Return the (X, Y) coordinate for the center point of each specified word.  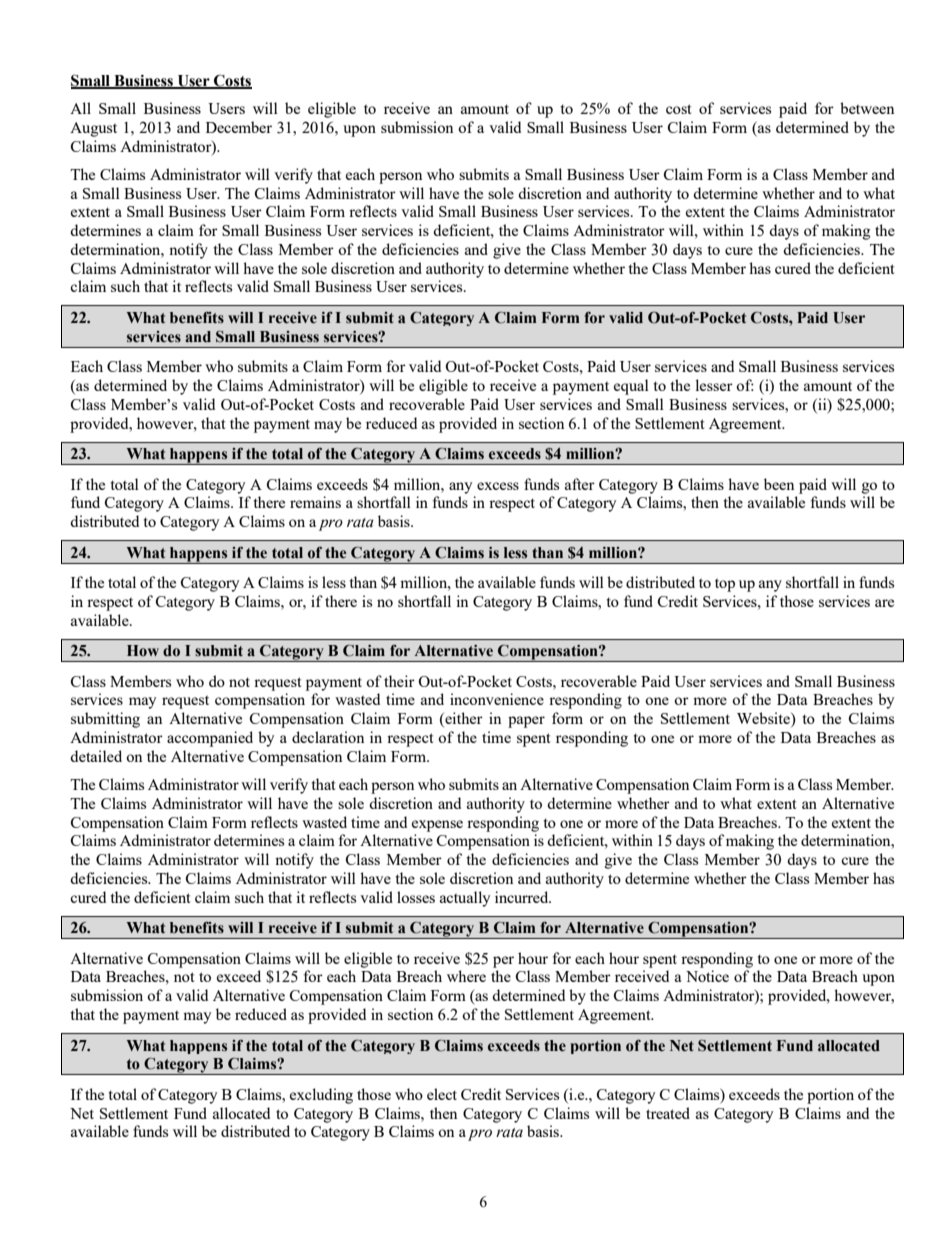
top (725, 585)
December (239, 127)
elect (442, 1094)
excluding (321, 1096)
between (867, 108)
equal (631, 387)
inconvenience (497, 699)
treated (668, 1113)
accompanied (210, 739)
